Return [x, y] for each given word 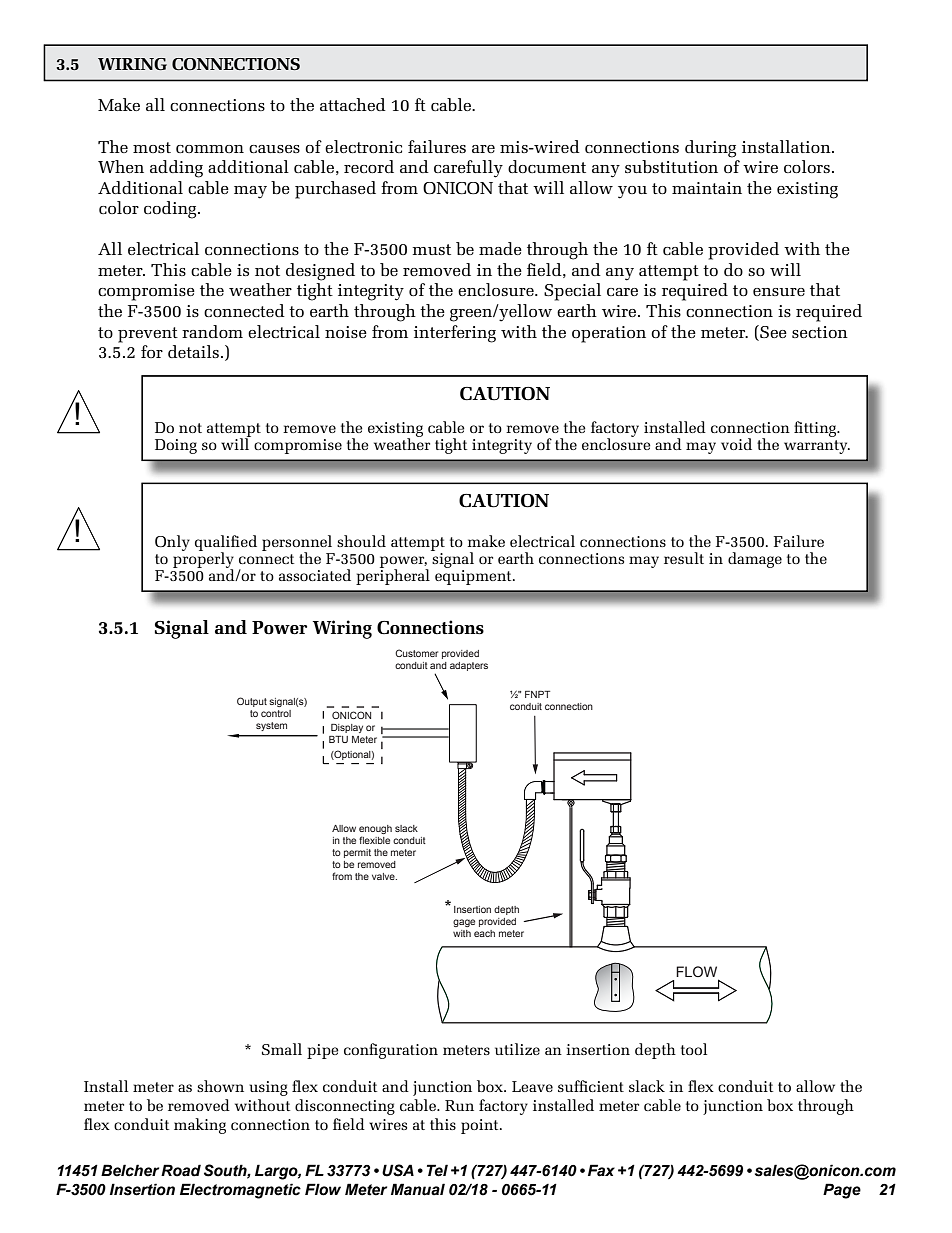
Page [842, 1191]
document [547, 166]
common [210, 149]
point [481, 1126]
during [710, 149]
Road [181, 1170]
